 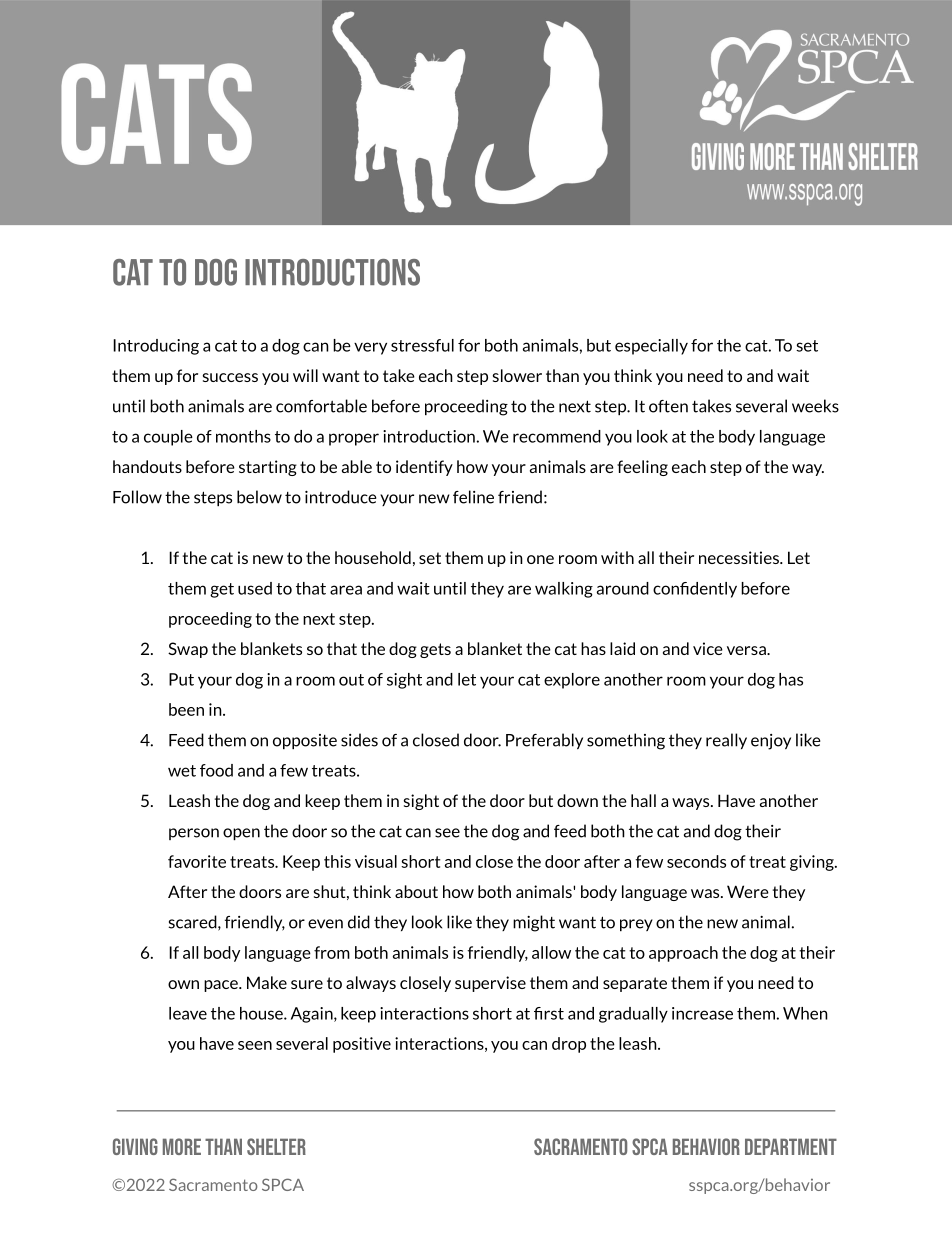 What do you see at coordinates (668, 406) in the image?
I see `often` at bounding box center [668, 406].
